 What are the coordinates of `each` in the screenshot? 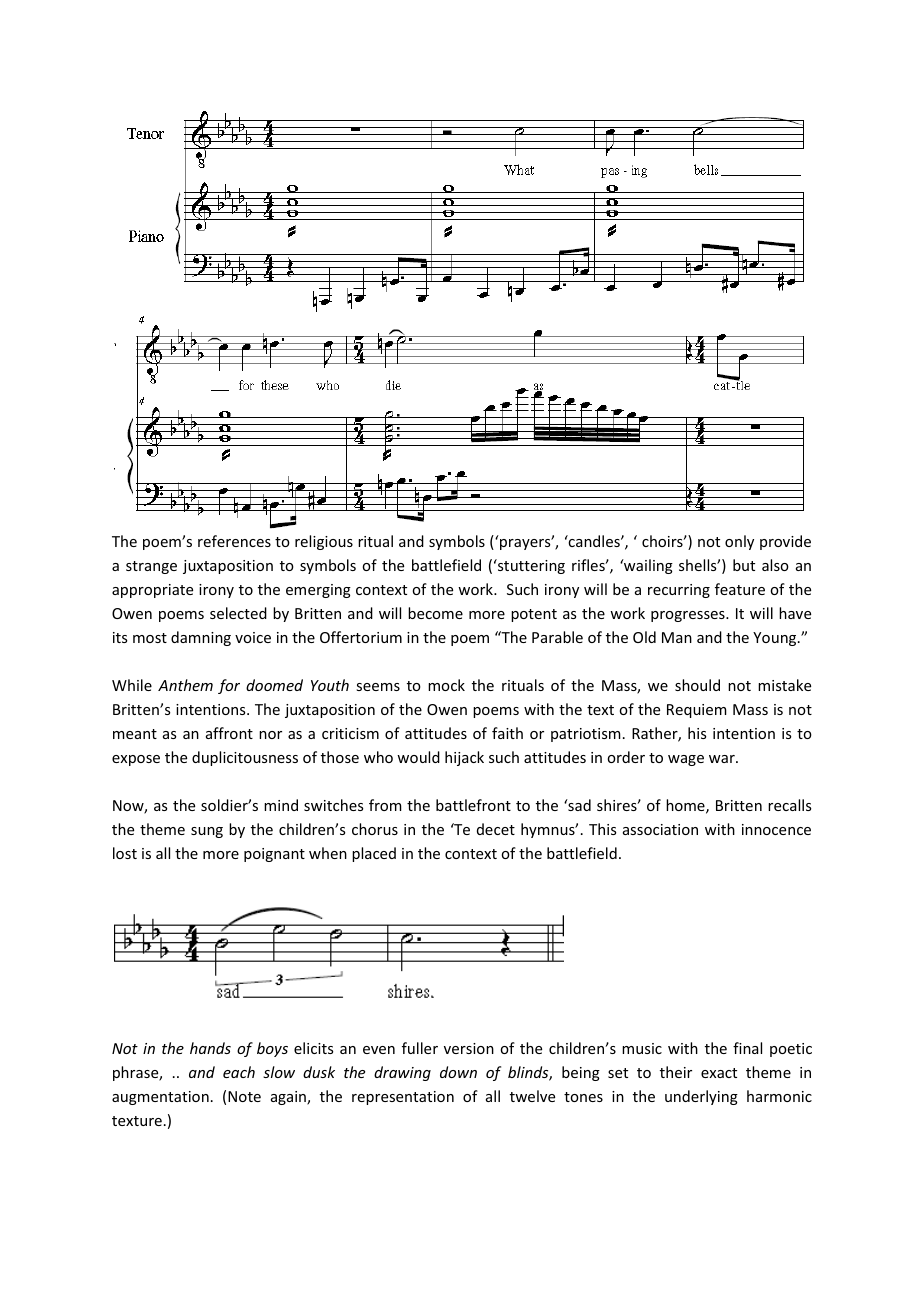 It's located at (239, 1072).
